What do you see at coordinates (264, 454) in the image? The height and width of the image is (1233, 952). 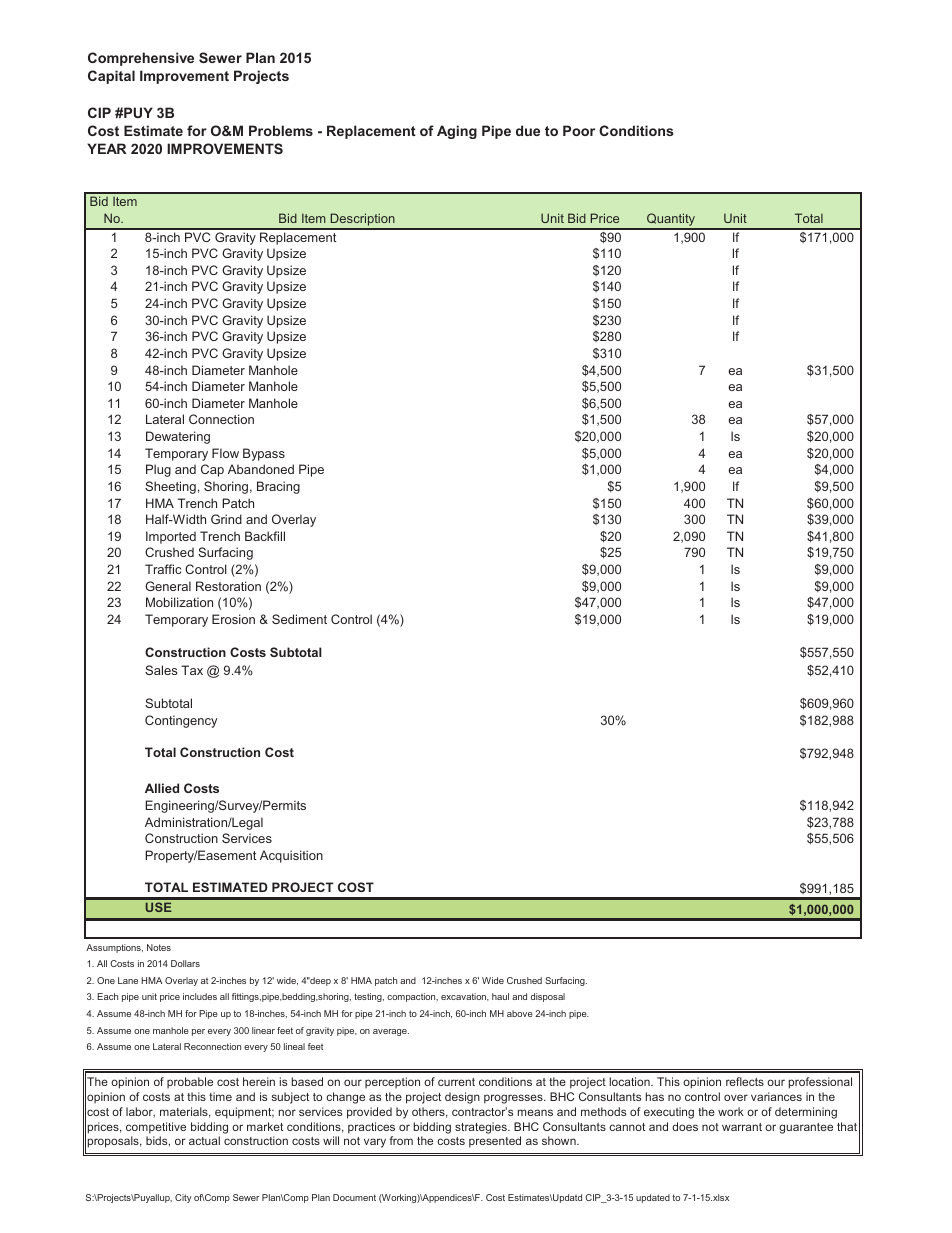 I see `Bypass` at bounding box center [264, 454].
